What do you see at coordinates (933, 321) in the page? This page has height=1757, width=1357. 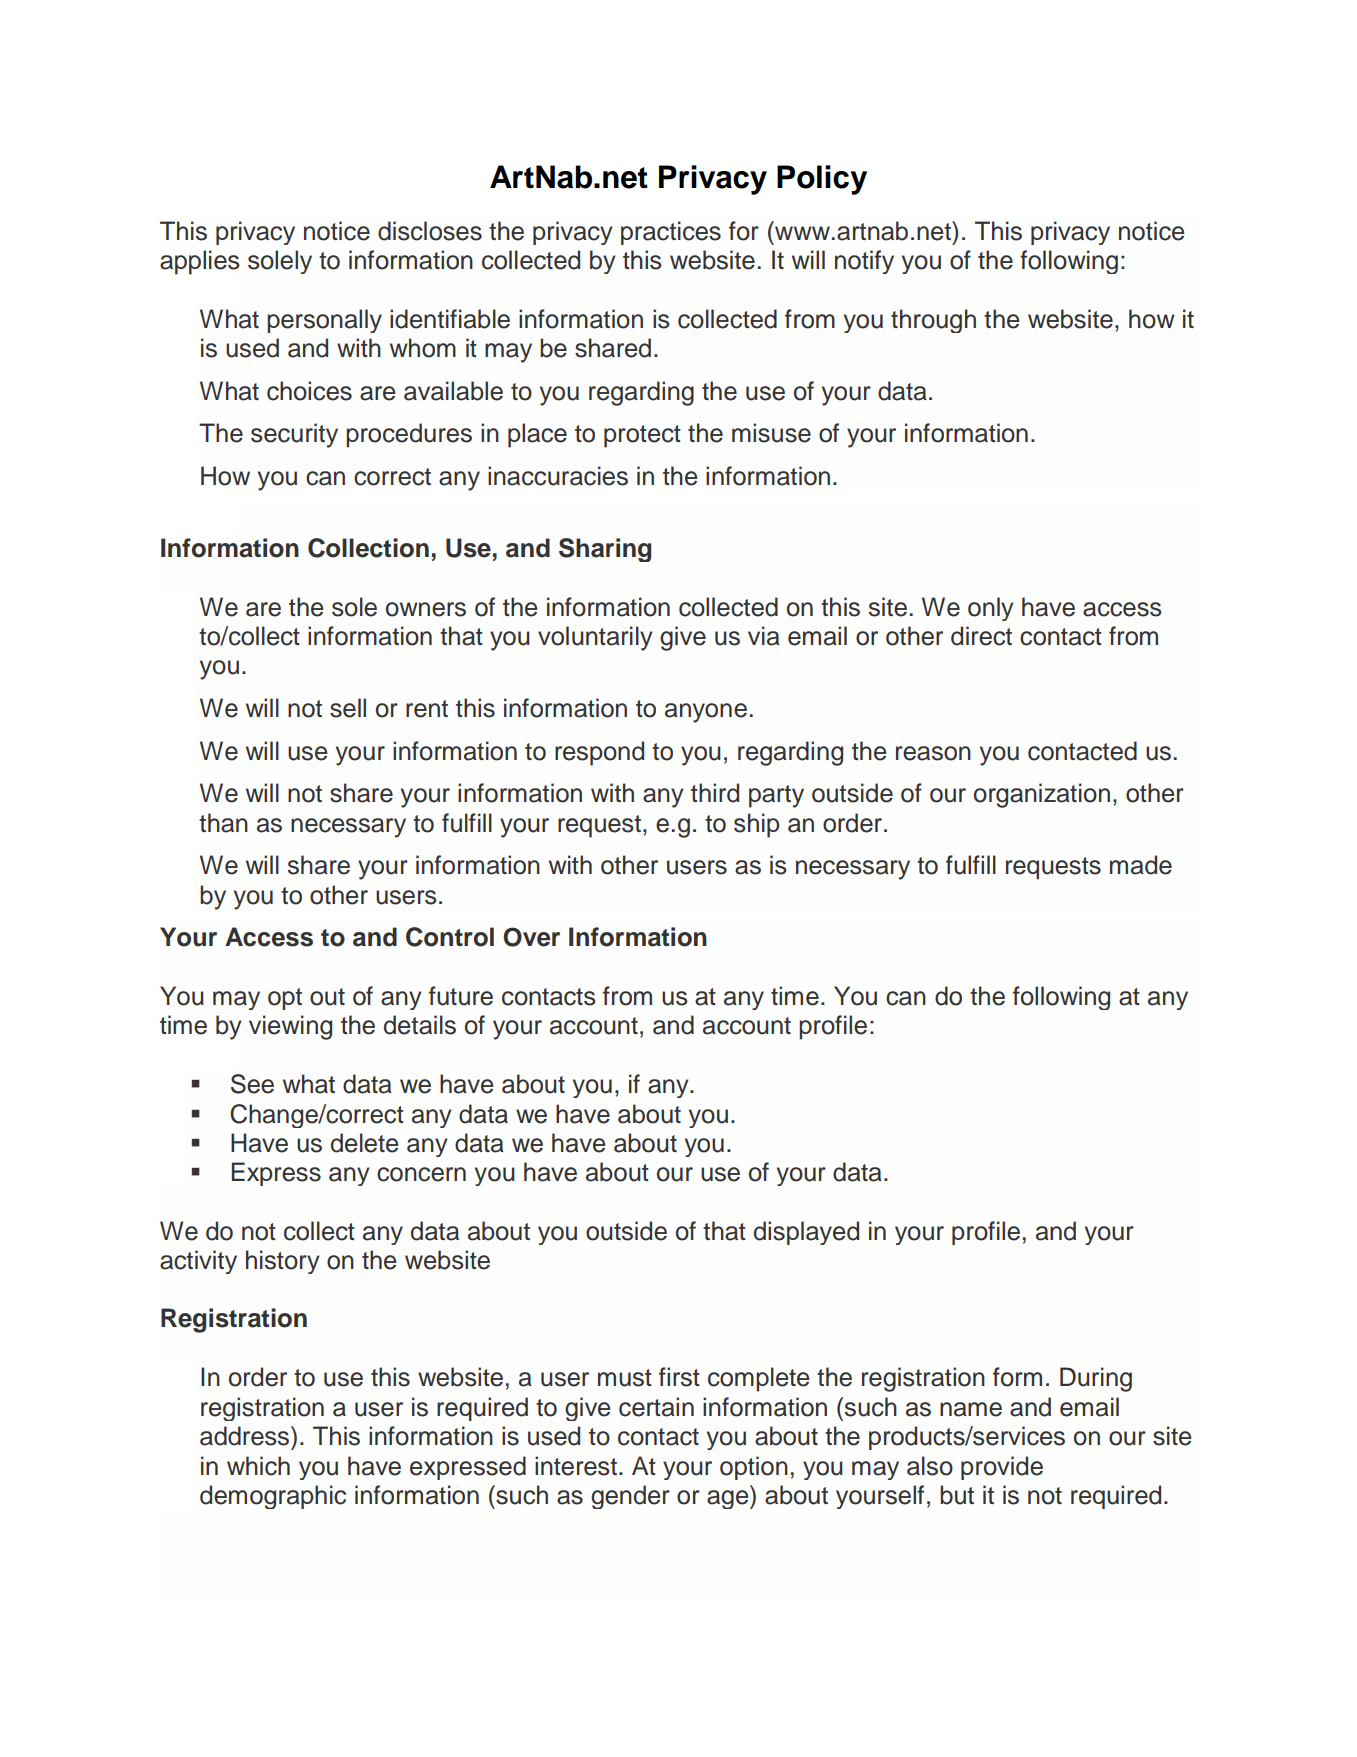 I see `through` at bounding box center [933, 321].
